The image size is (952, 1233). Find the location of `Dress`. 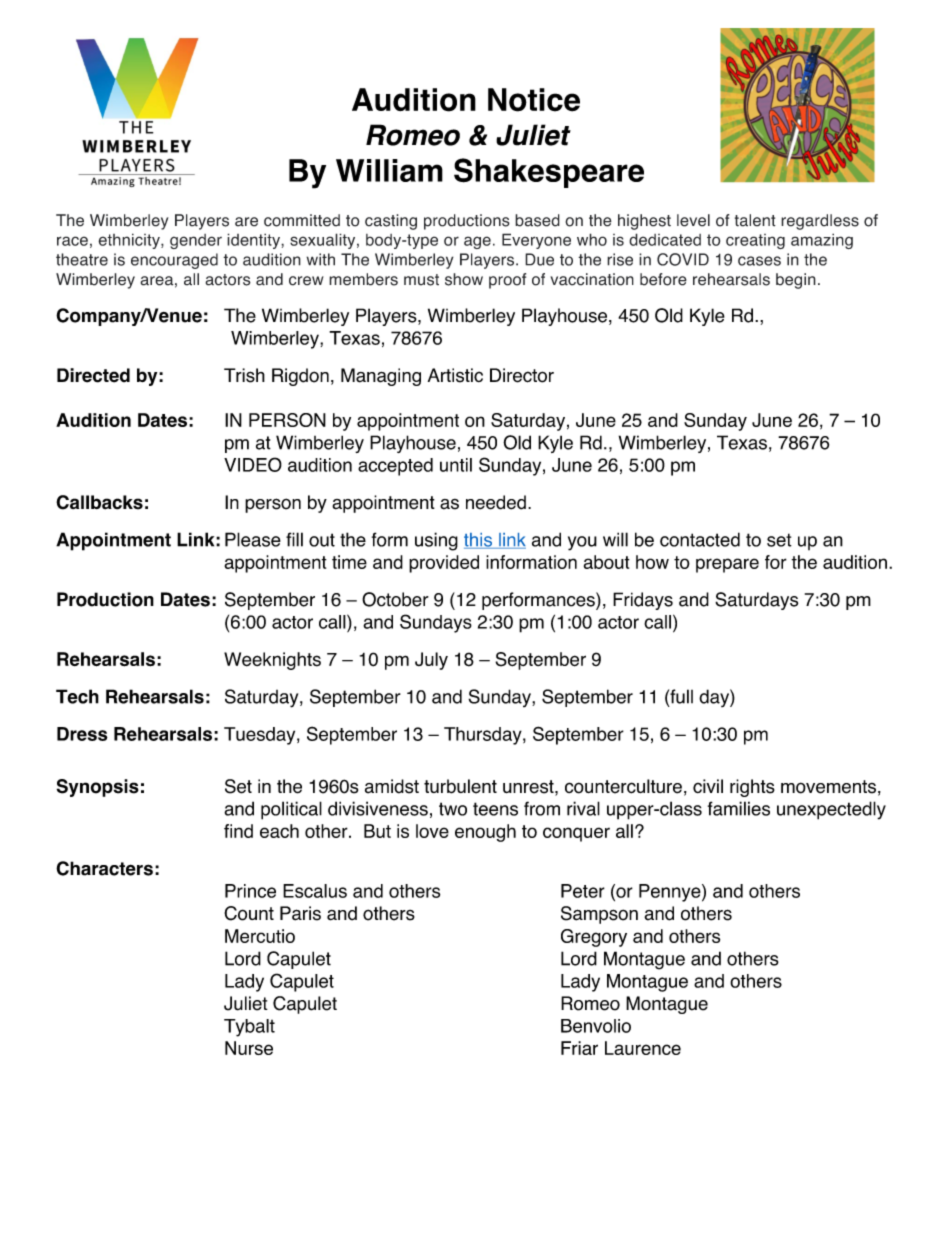

Dress is located at coordinates (82, 734).
